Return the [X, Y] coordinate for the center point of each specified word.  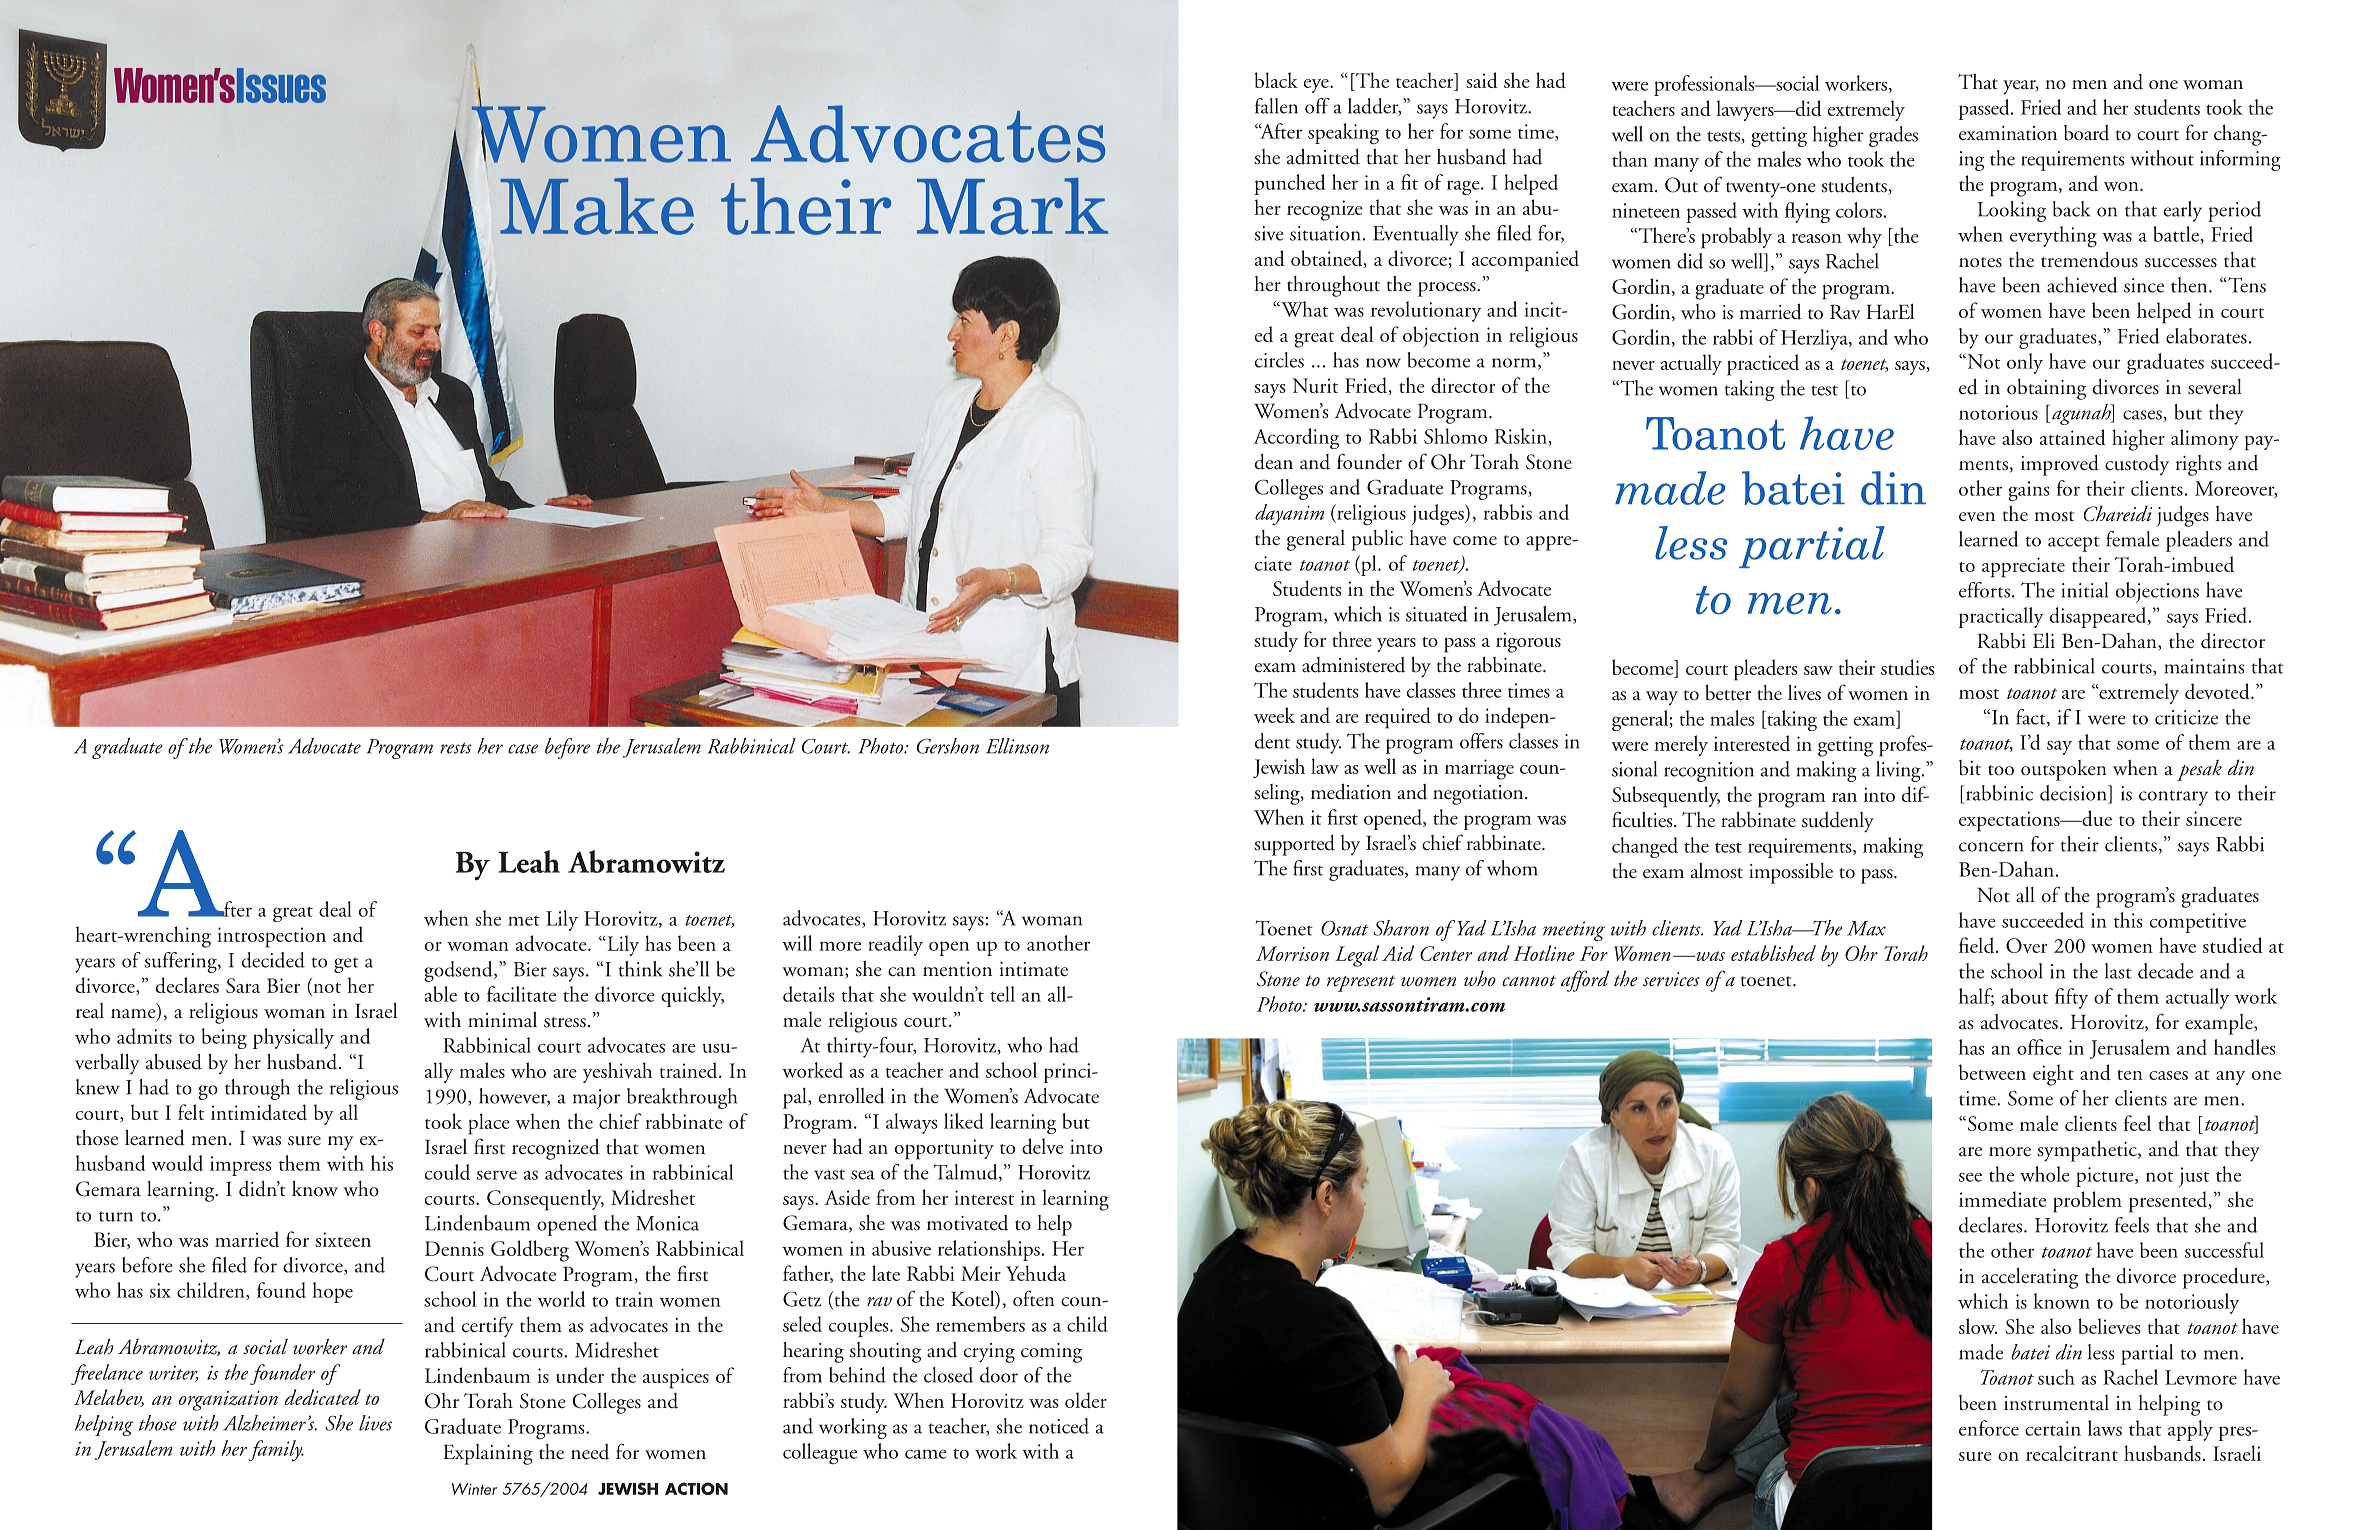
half [1976, 997]
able [441, 994]
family [276, 1450]
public [1377, 540]
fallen [1276, 106]
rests [456, 748]
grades [1893, 136]
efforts [1984, 590]
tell [1002, 994]
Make [597, 206]
